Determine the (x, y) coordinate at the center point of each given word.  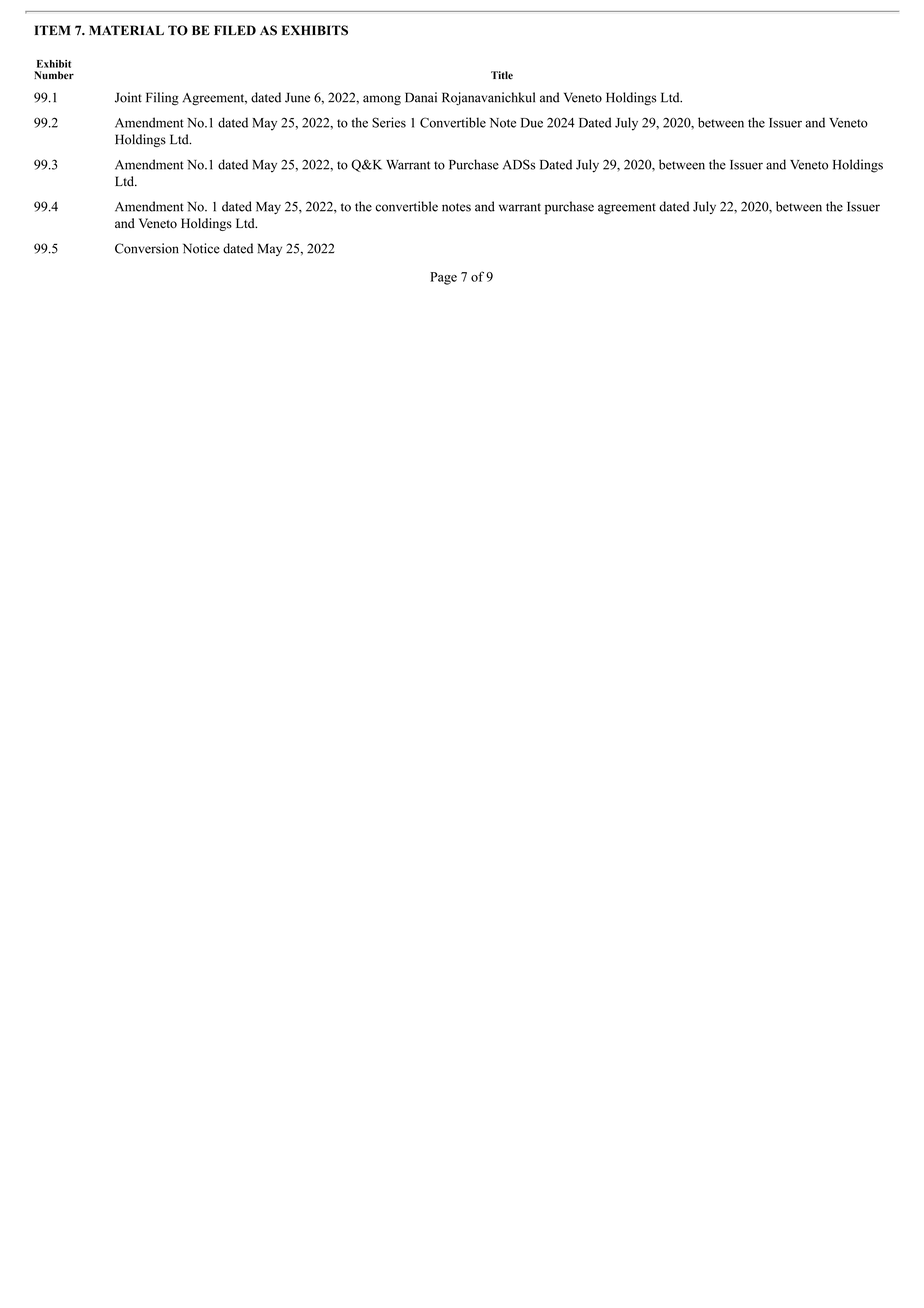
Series (389, 122)
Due (532, 123)
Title (502, 75)
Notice (201, 248)
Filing (162, 99)
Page (443, 278)
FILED (235, 30)
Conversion (147, 248)
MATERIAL (126, 30)
